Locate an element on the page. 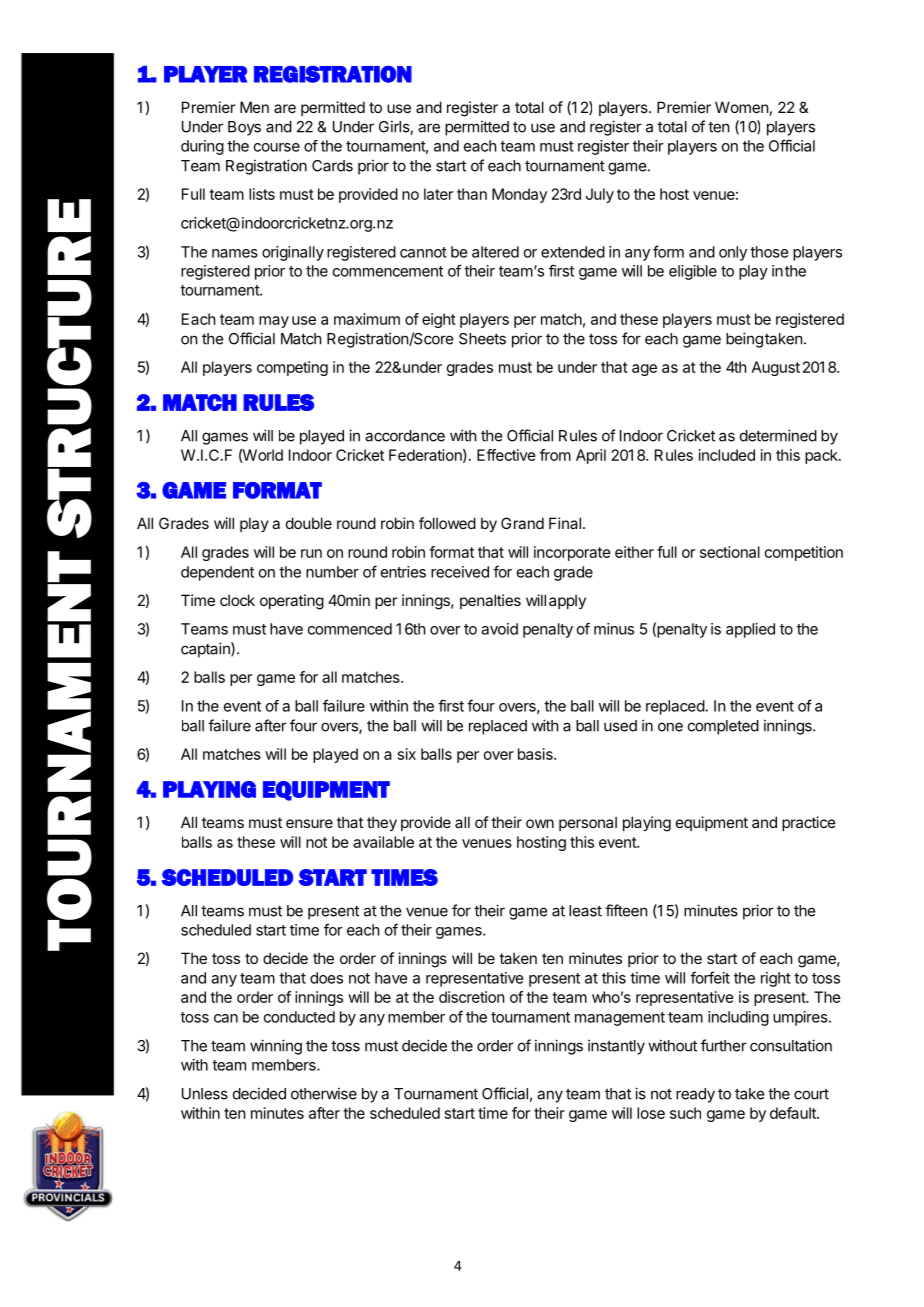  course is located at coordinates (277, 147).
